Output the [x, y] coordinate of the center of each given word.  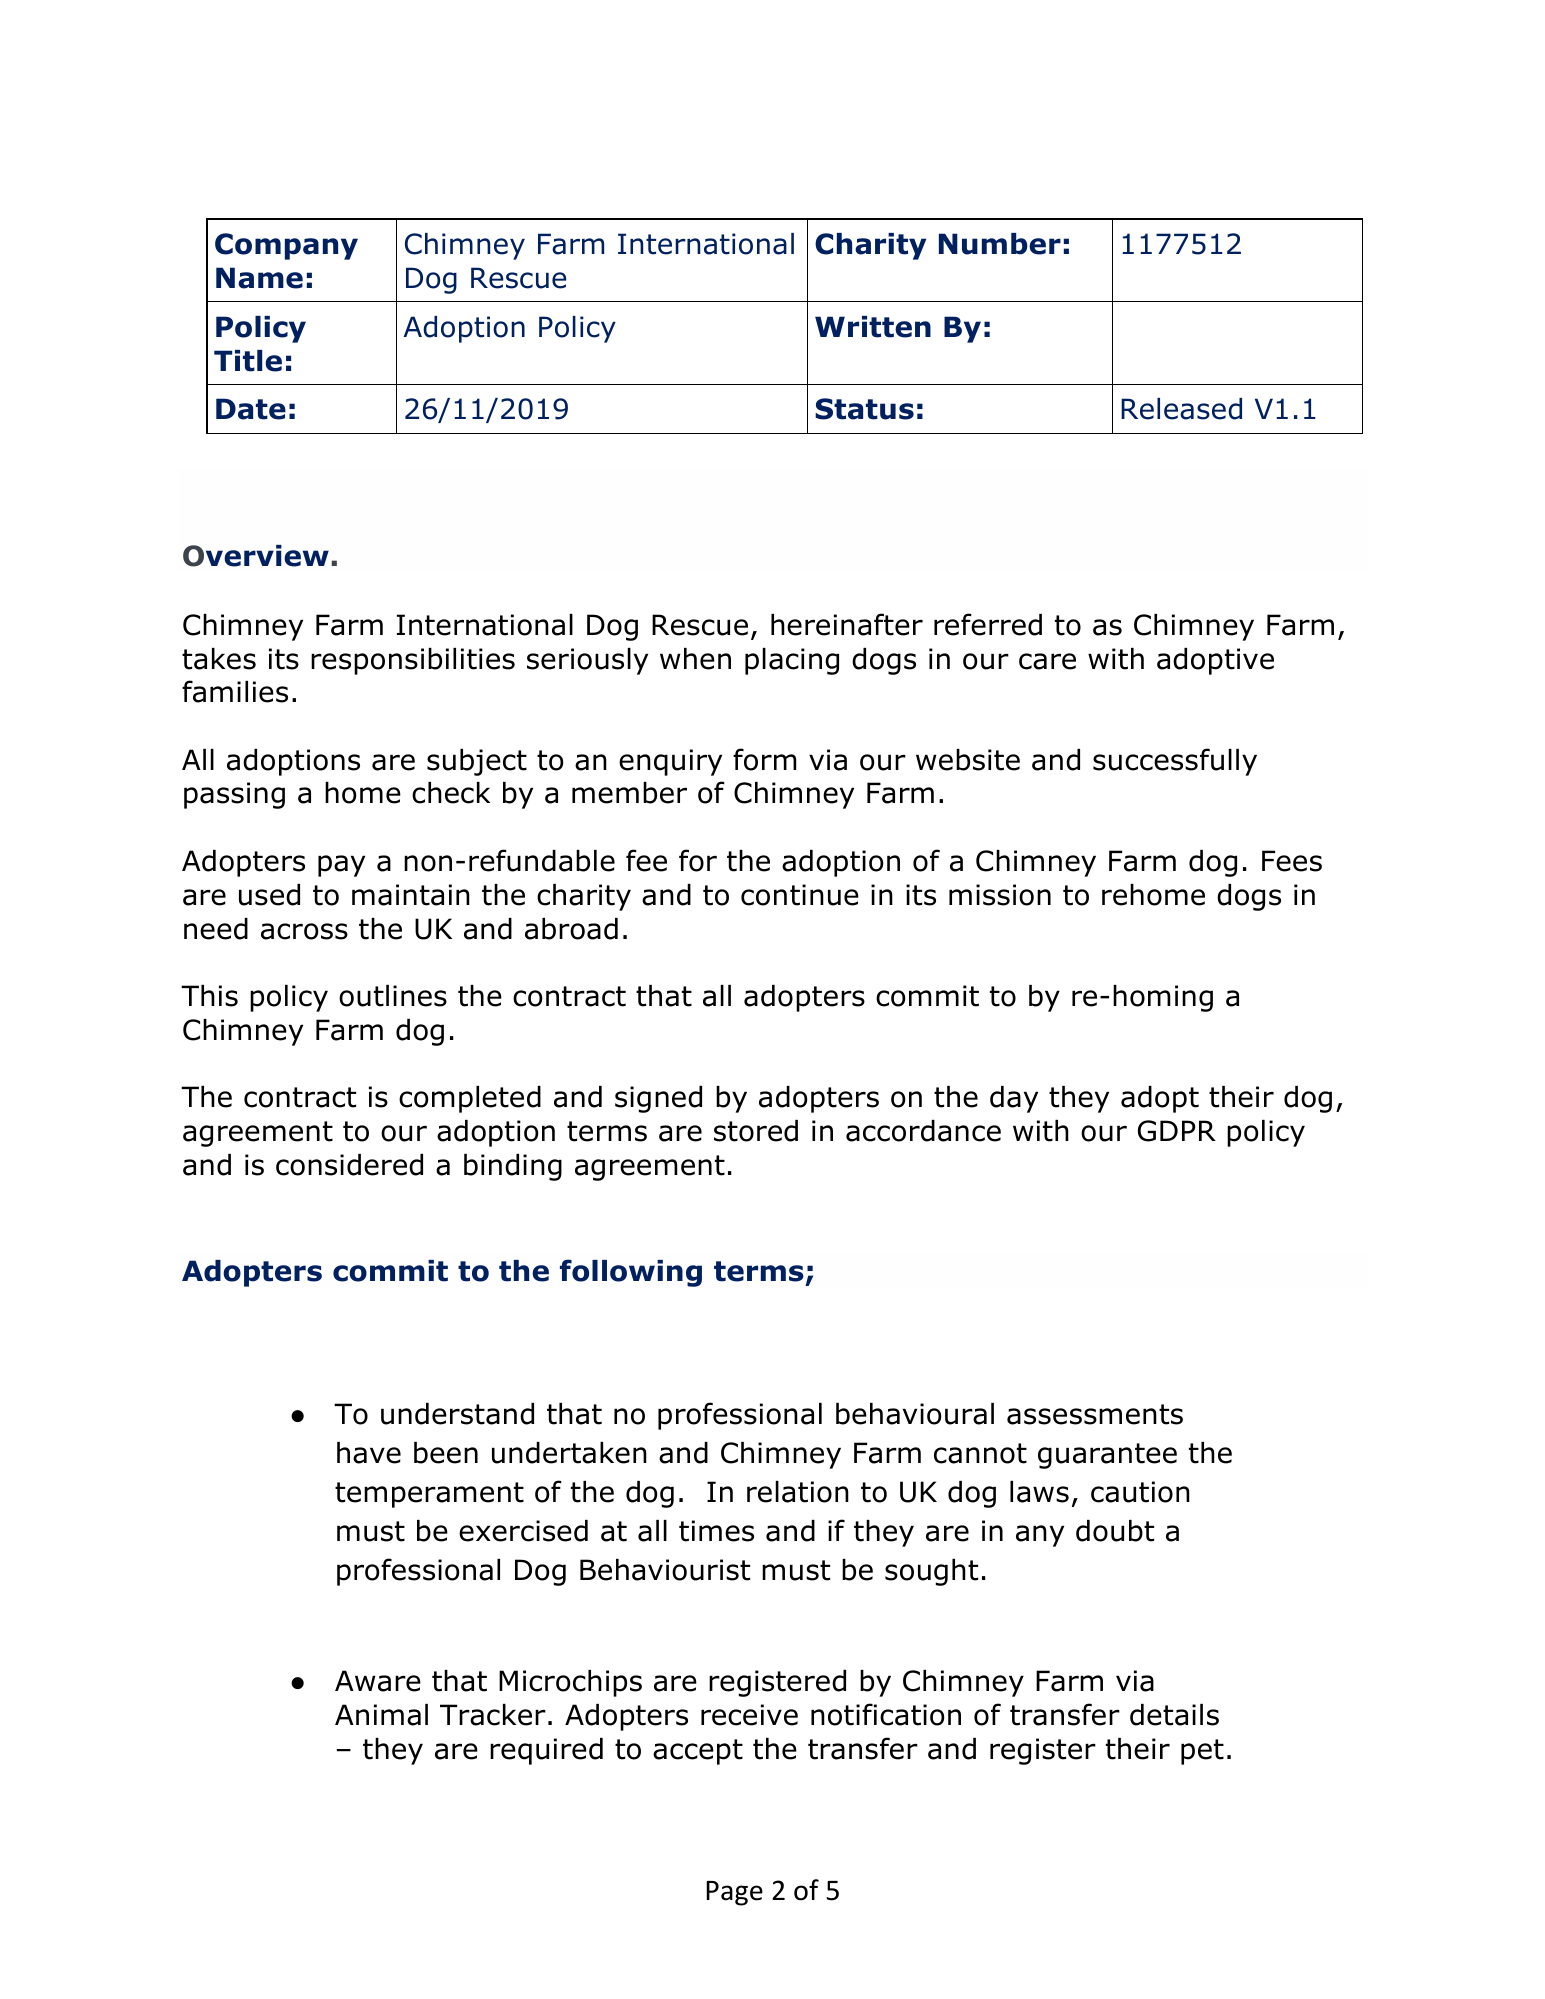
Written [873, 327]
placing [792, 661]
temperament [429, 1495]
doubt [1115, 1531]
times [716, 1531]
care [1047, 661]
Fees [1292, 861]
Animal [381, 1715]
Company [286, 246]
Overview [256, 556]
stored [756, 1131]
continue [800, 895]
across [304, 931]
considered [349, 1165]
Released [1181, 409]
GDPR [1177, 1131]
